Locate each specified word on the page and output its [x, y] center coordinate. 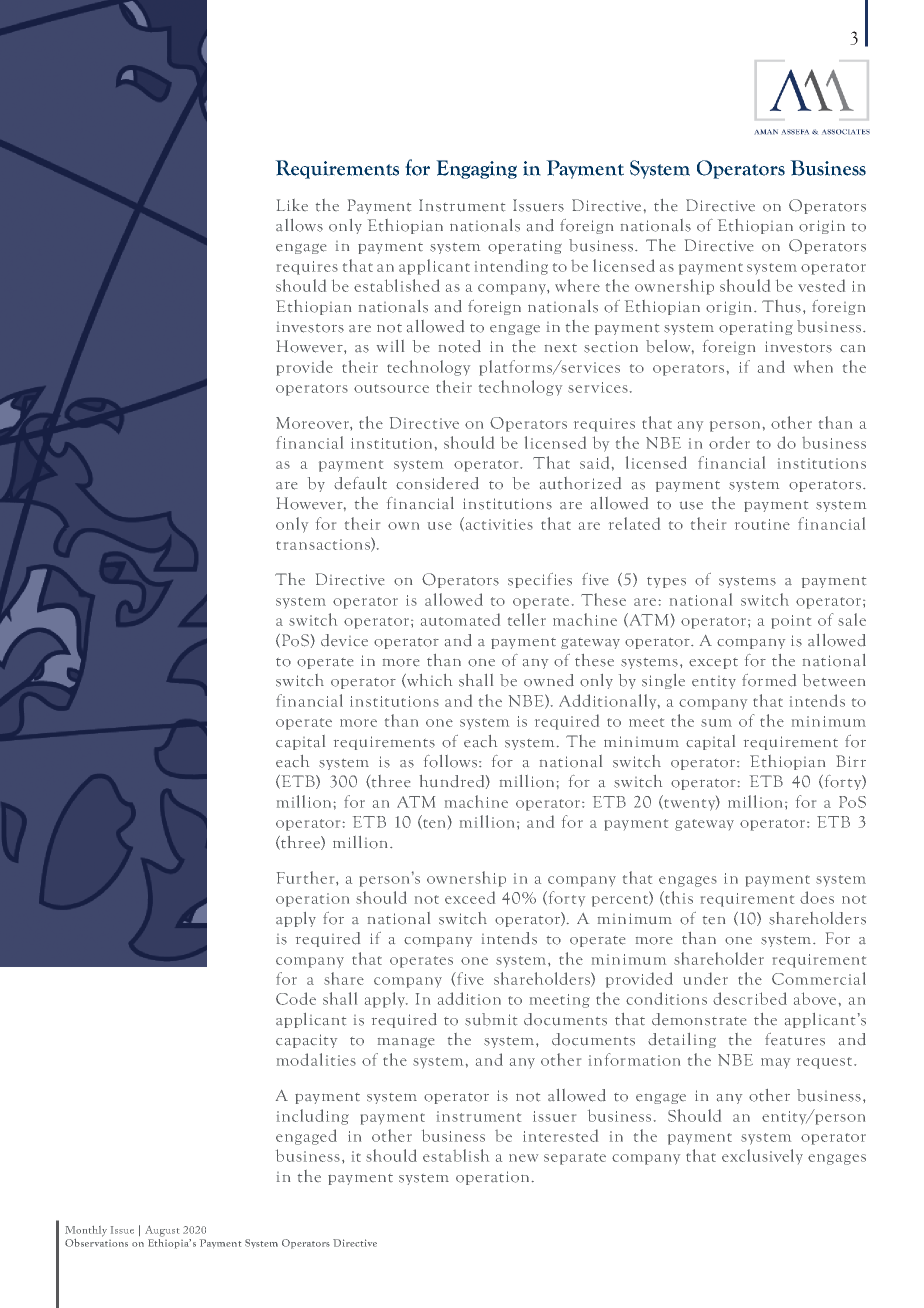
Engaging [476, 169]
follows [450, 761]
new [523, 1158]
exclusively [762, 1156]
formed [769, 680]
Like [292, 205]
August [162, 1231]
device [344, 640]
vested [821, 285]
